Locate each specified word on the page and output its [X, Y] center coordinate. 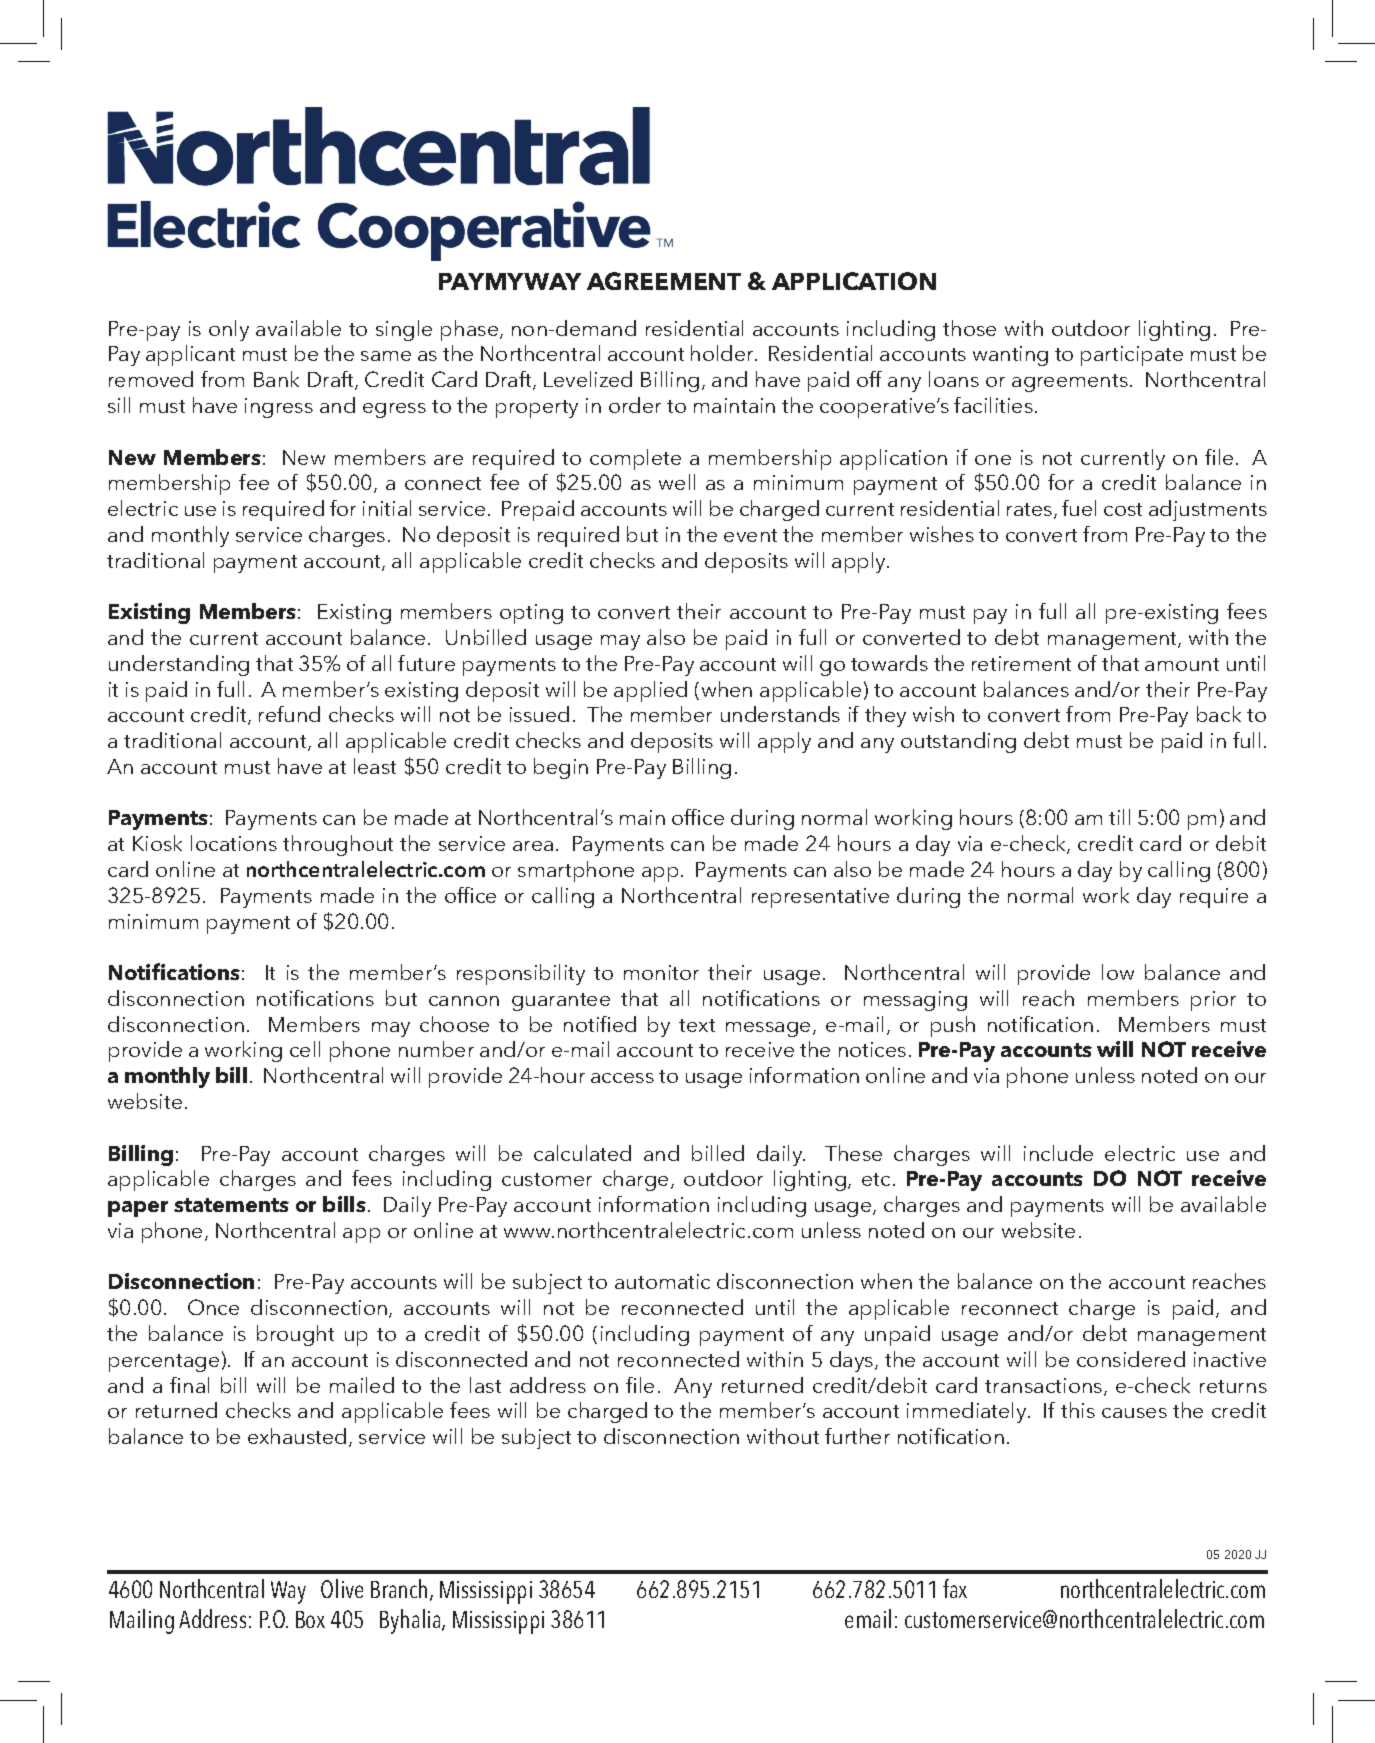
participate [1132, 356]
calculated [582, 1153]
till [1119, 817]
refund [289, 714]
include [1058, 1153]
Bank [276, 379]
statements [231, 1205]
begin [561, 768]
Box [310, 1619]
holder [724, 353]
